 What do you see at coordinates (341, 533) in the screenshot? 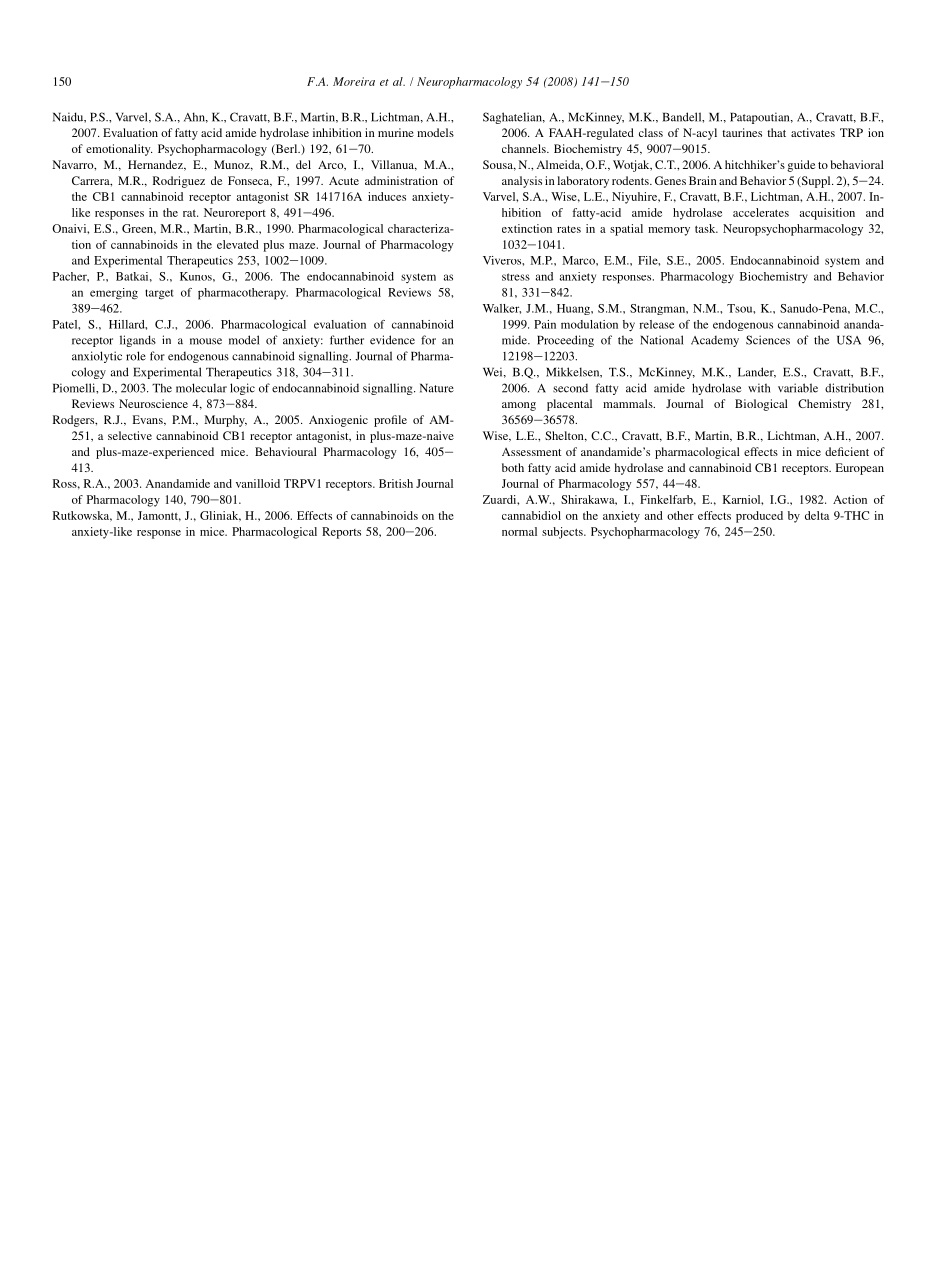
I see `Reports` at bounding box center [341, 533].
